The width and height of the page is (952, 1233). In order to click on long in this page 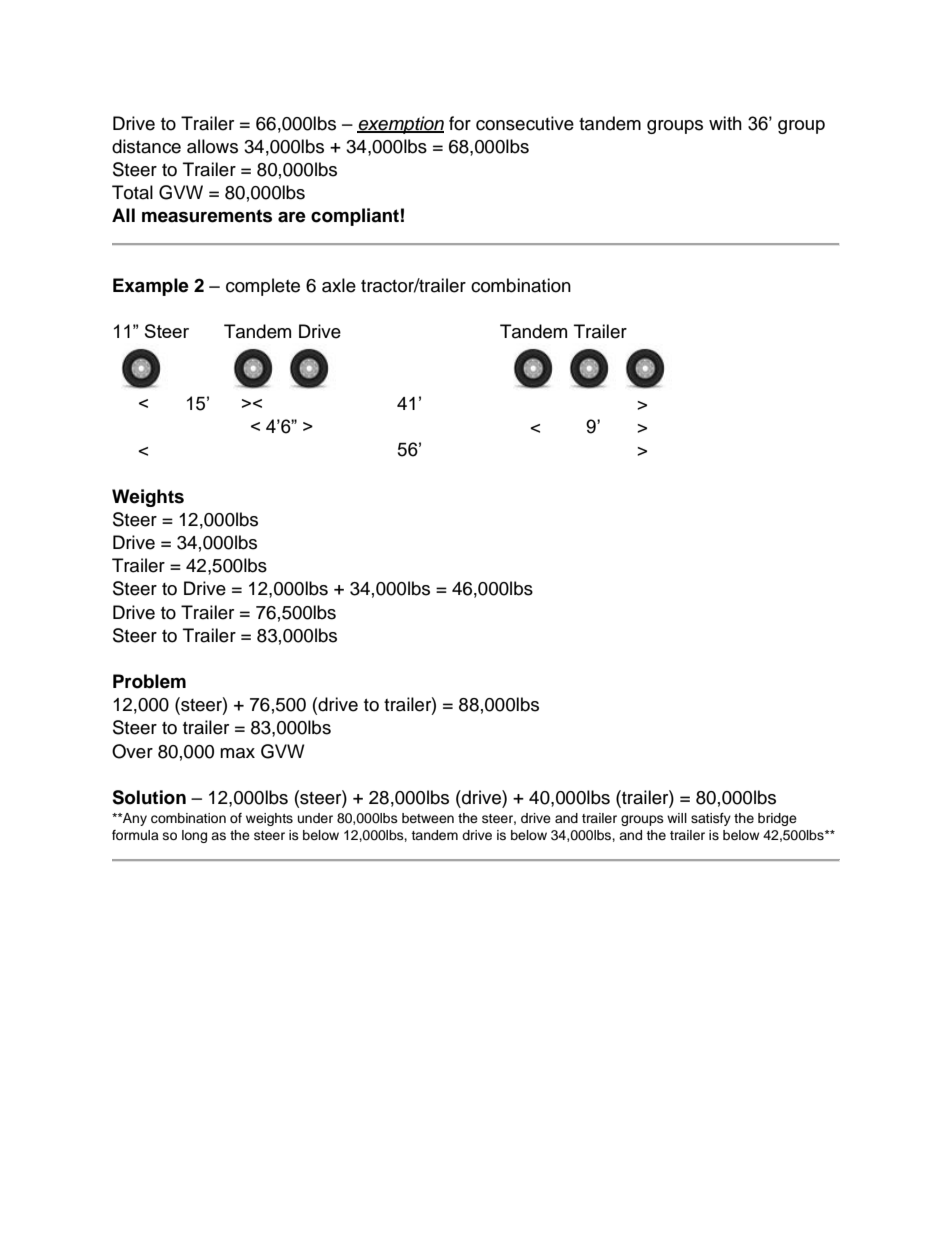, I will do `click(194, 836)`.
